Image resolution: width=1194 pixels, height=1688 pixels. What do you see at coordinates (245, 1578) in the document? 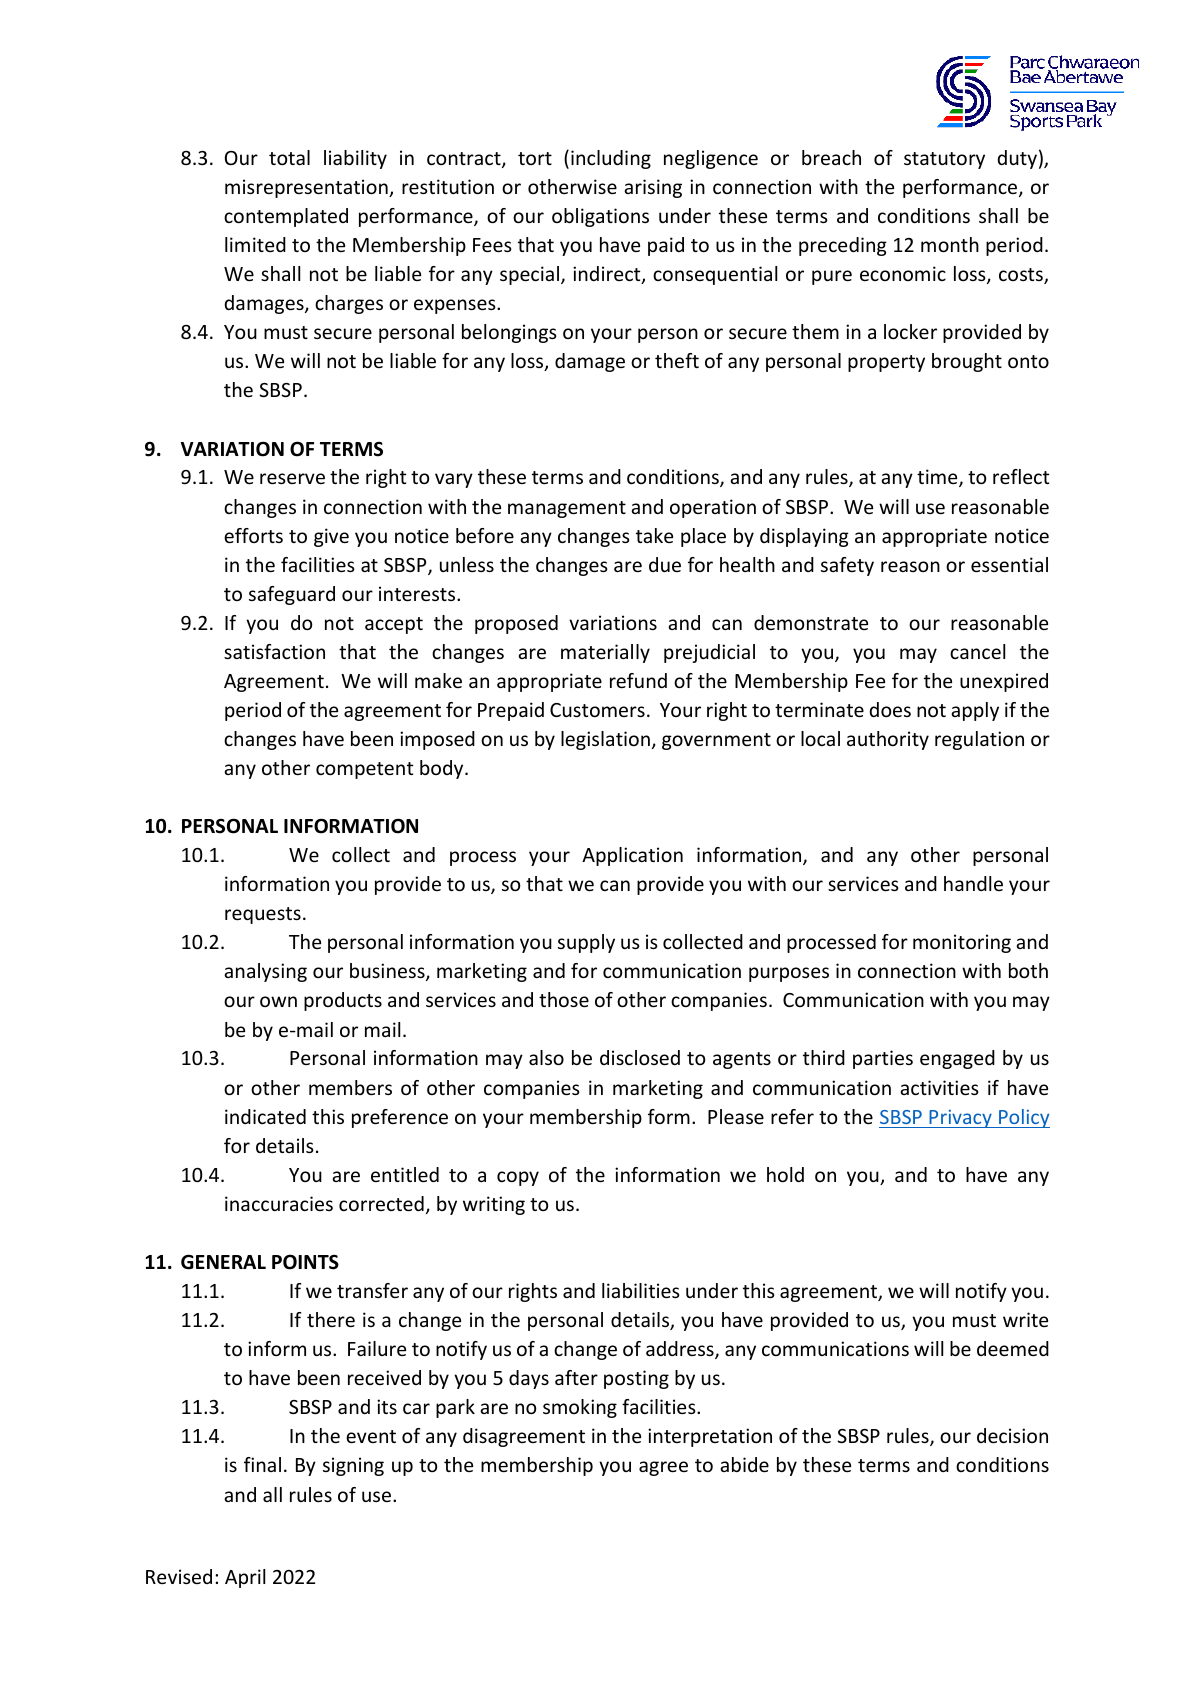
I see `April` at bounding box center [245, 1578].
